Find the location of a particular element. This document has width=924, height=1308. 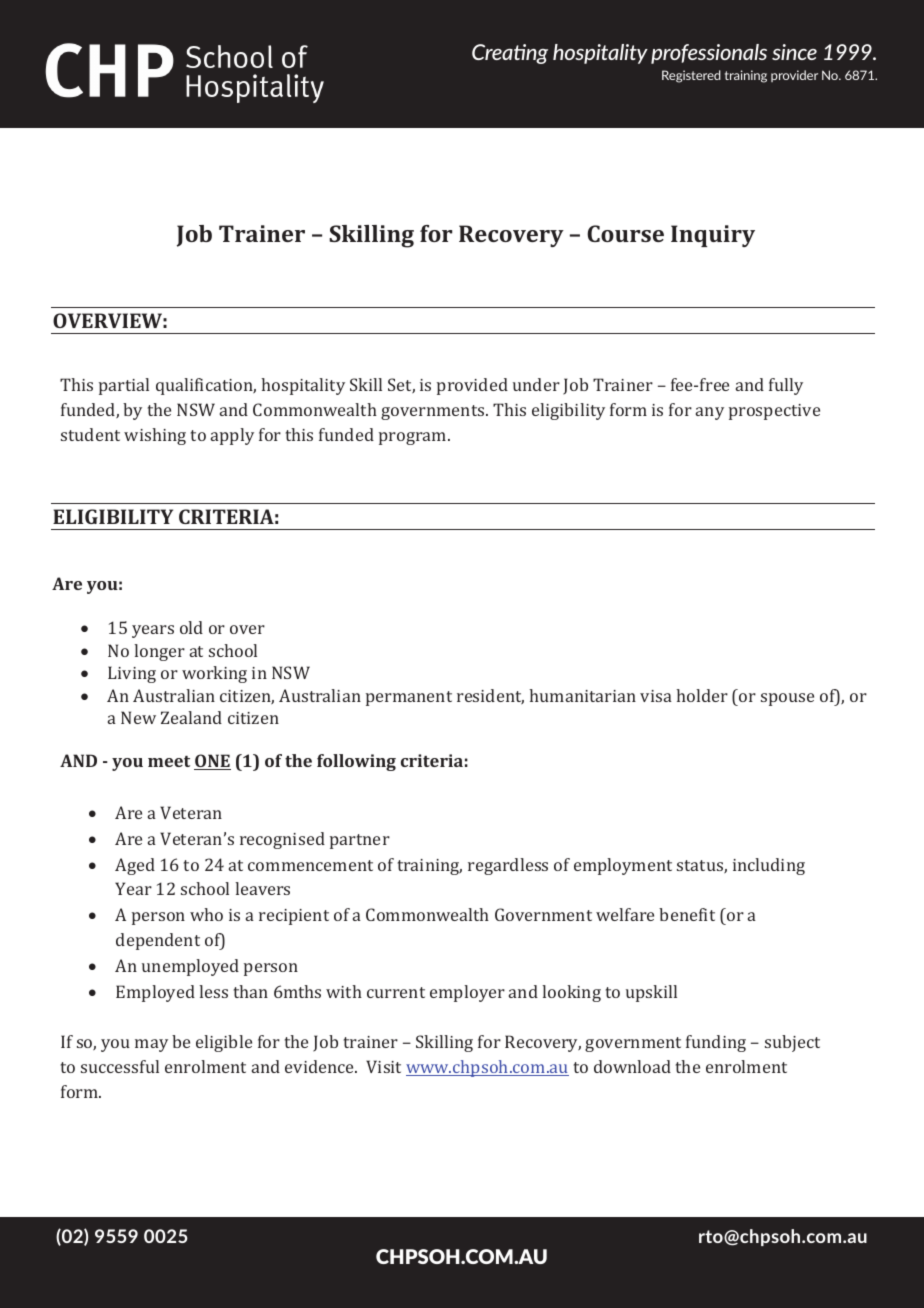

Inquiry is located at coordinates (713, 236).
